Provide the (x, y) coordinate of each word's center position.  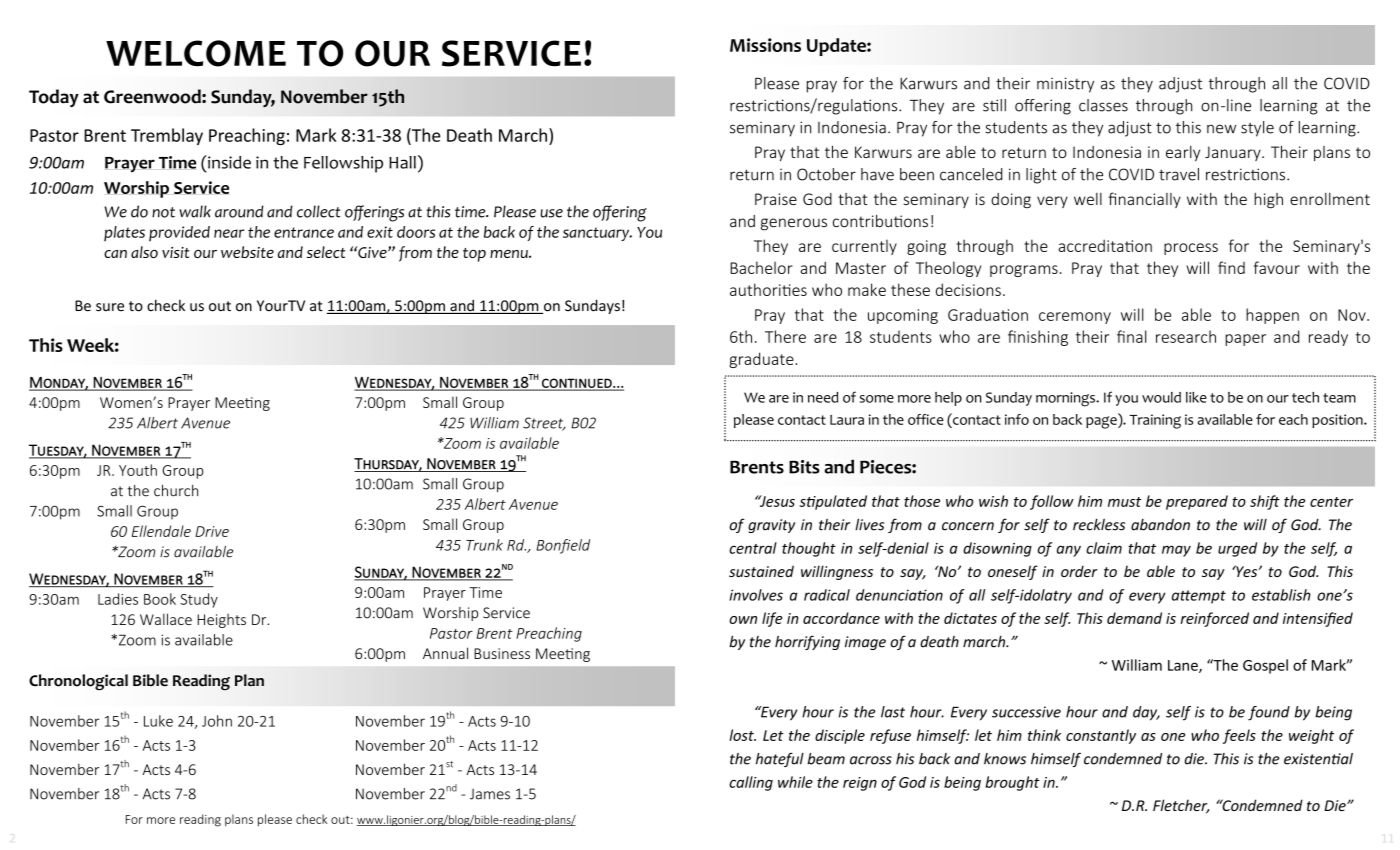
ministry (1065, 85)
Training (1155, 421)
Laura (847, 420)
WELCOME (196, 53)
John (217, 721)
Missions (765, 45)
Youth (138, 470)
